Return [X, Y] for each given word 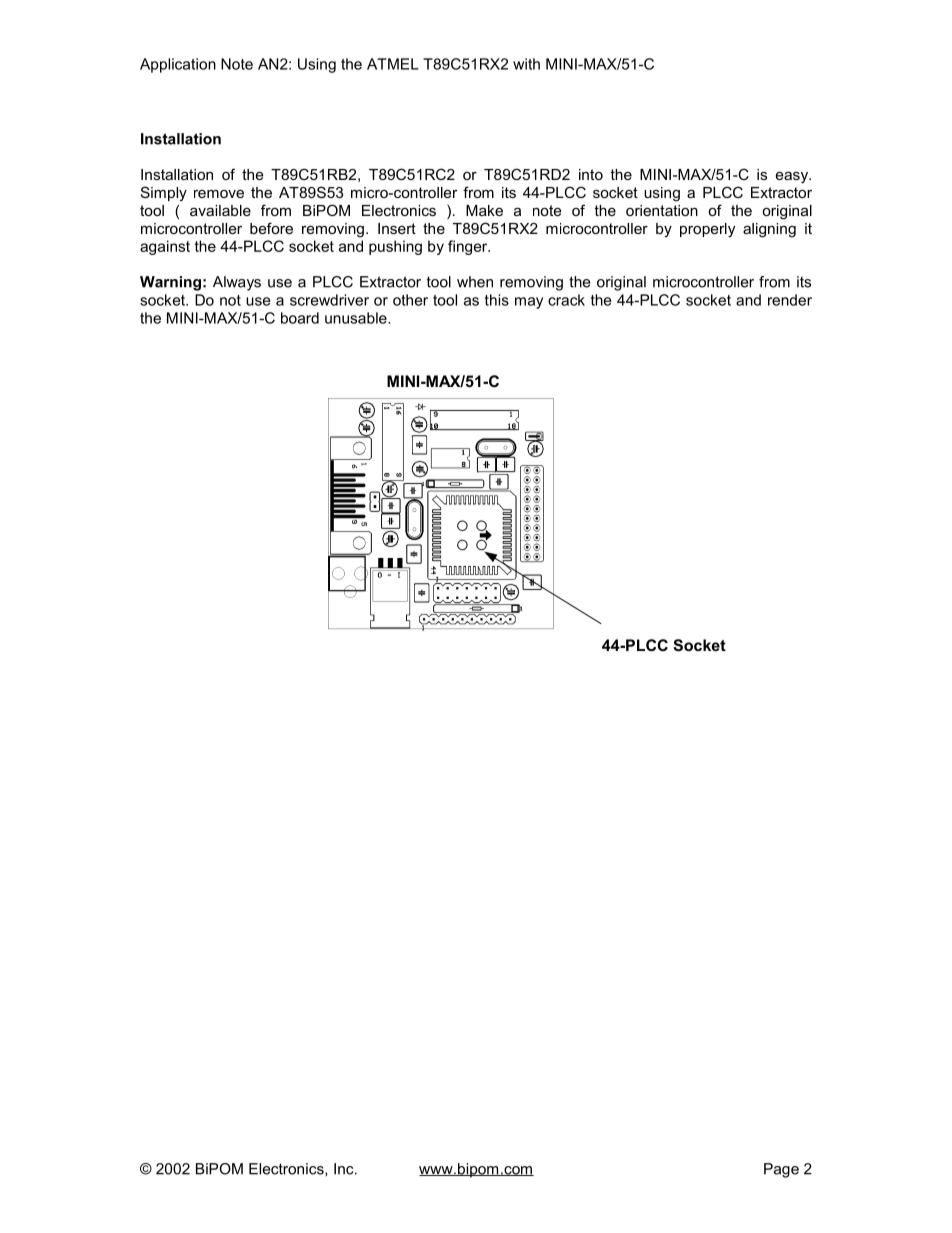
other [410, 300]
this [497, 300]
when [475, 282]
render [790, 300]
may [529, 303]
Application [178, 65]
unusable [357, 318]
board [300, 318]
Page [781, 1170]
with [526, 64]
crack [566, 300]
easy [793, 177]
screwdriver [329, 300]
